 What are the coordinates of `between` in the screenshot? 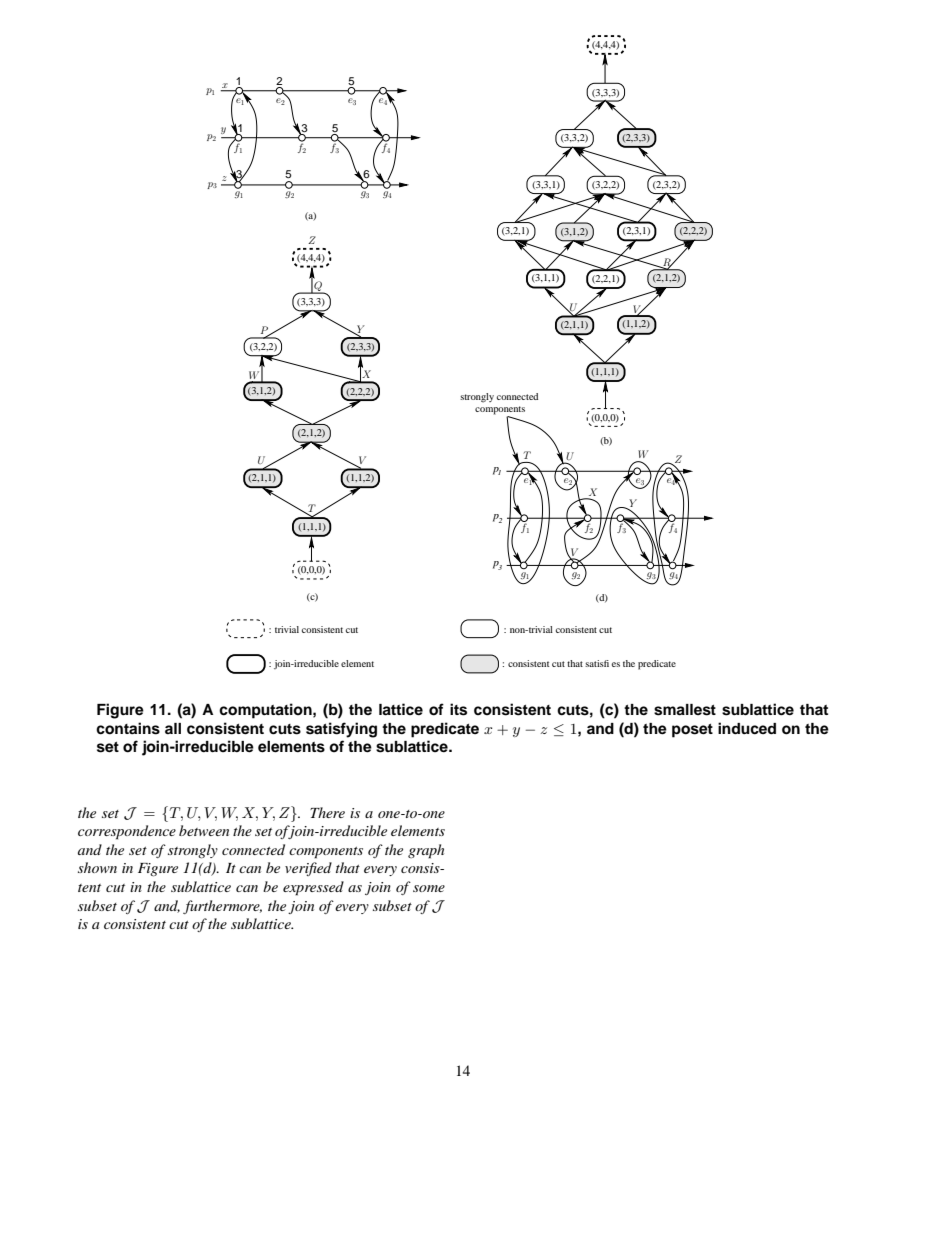 It's located at (204, 830).
